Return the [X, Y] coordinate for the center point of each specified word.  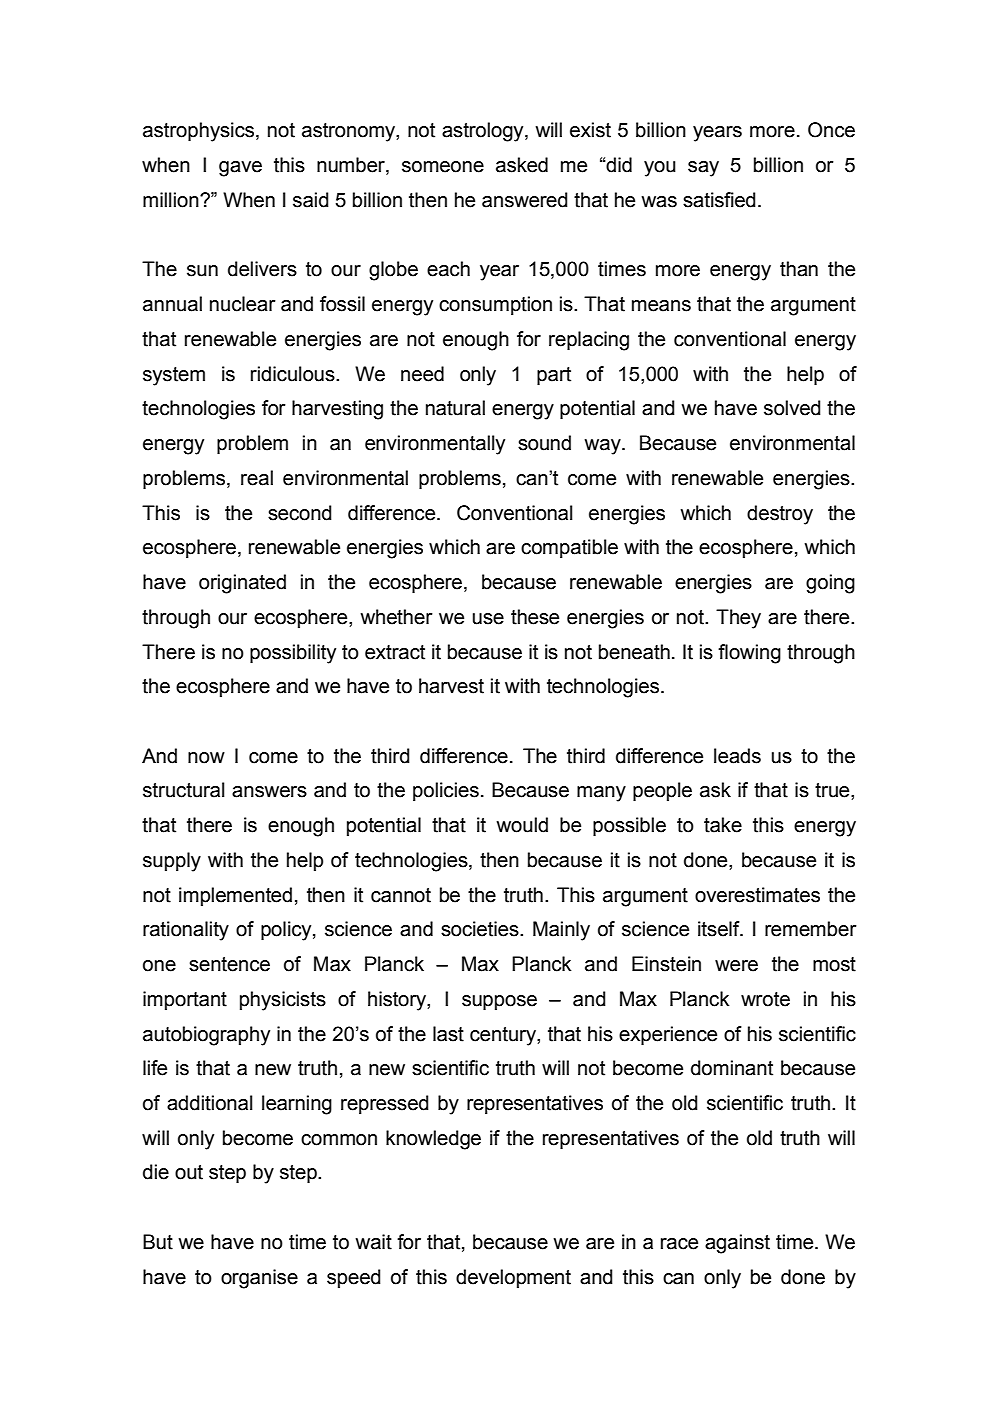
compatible [569, 548]
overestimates [757, 895]
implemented [235, 896]
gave [240, 169]
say [703, 169]
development [513, 1278]
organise [259, 1279]
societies [481, 929]
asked [522, 165]
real [257, 478]
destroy [780, 515]
